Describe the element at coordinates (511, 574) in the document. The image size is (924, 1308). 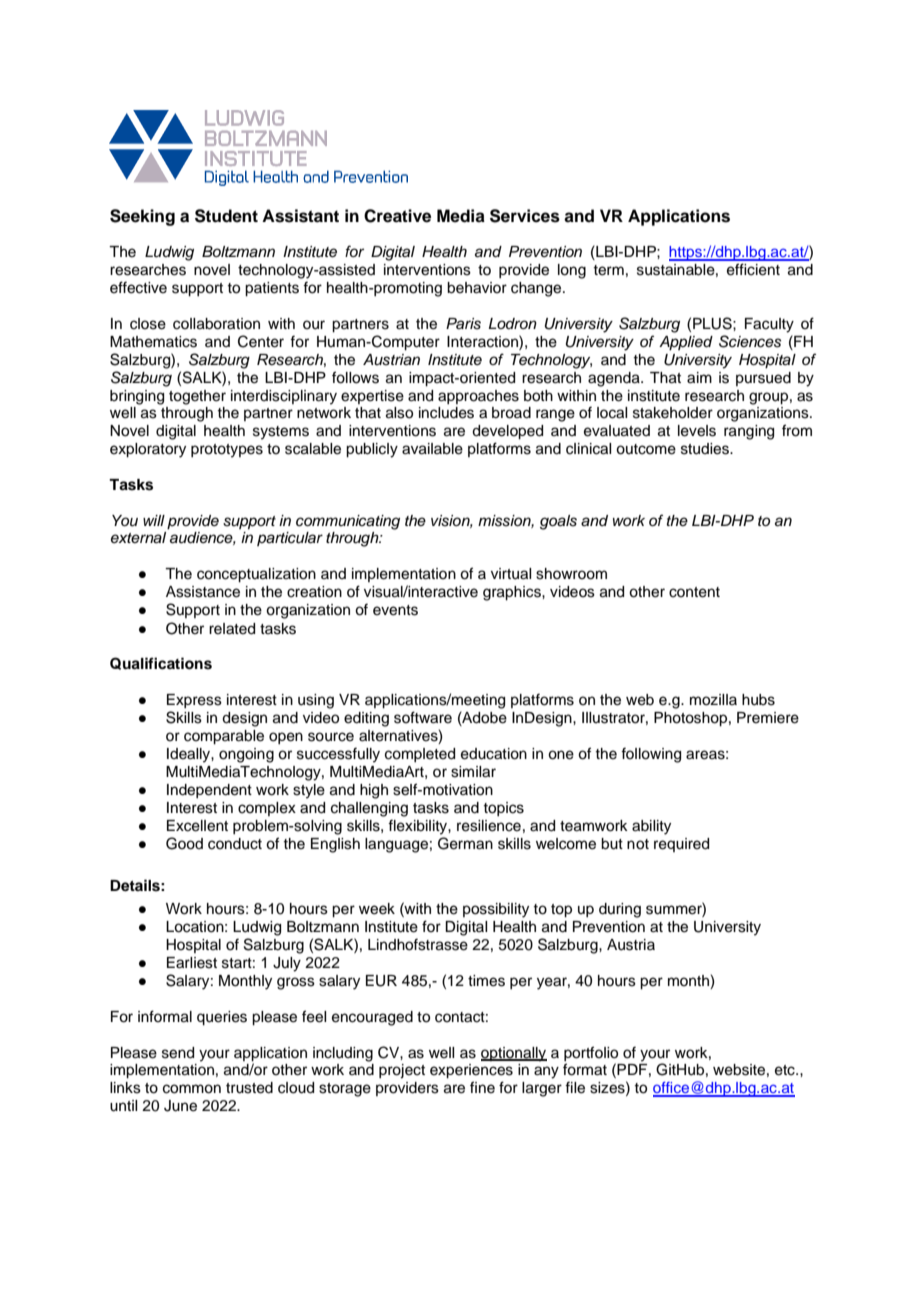
I see `virtual` at that location.
